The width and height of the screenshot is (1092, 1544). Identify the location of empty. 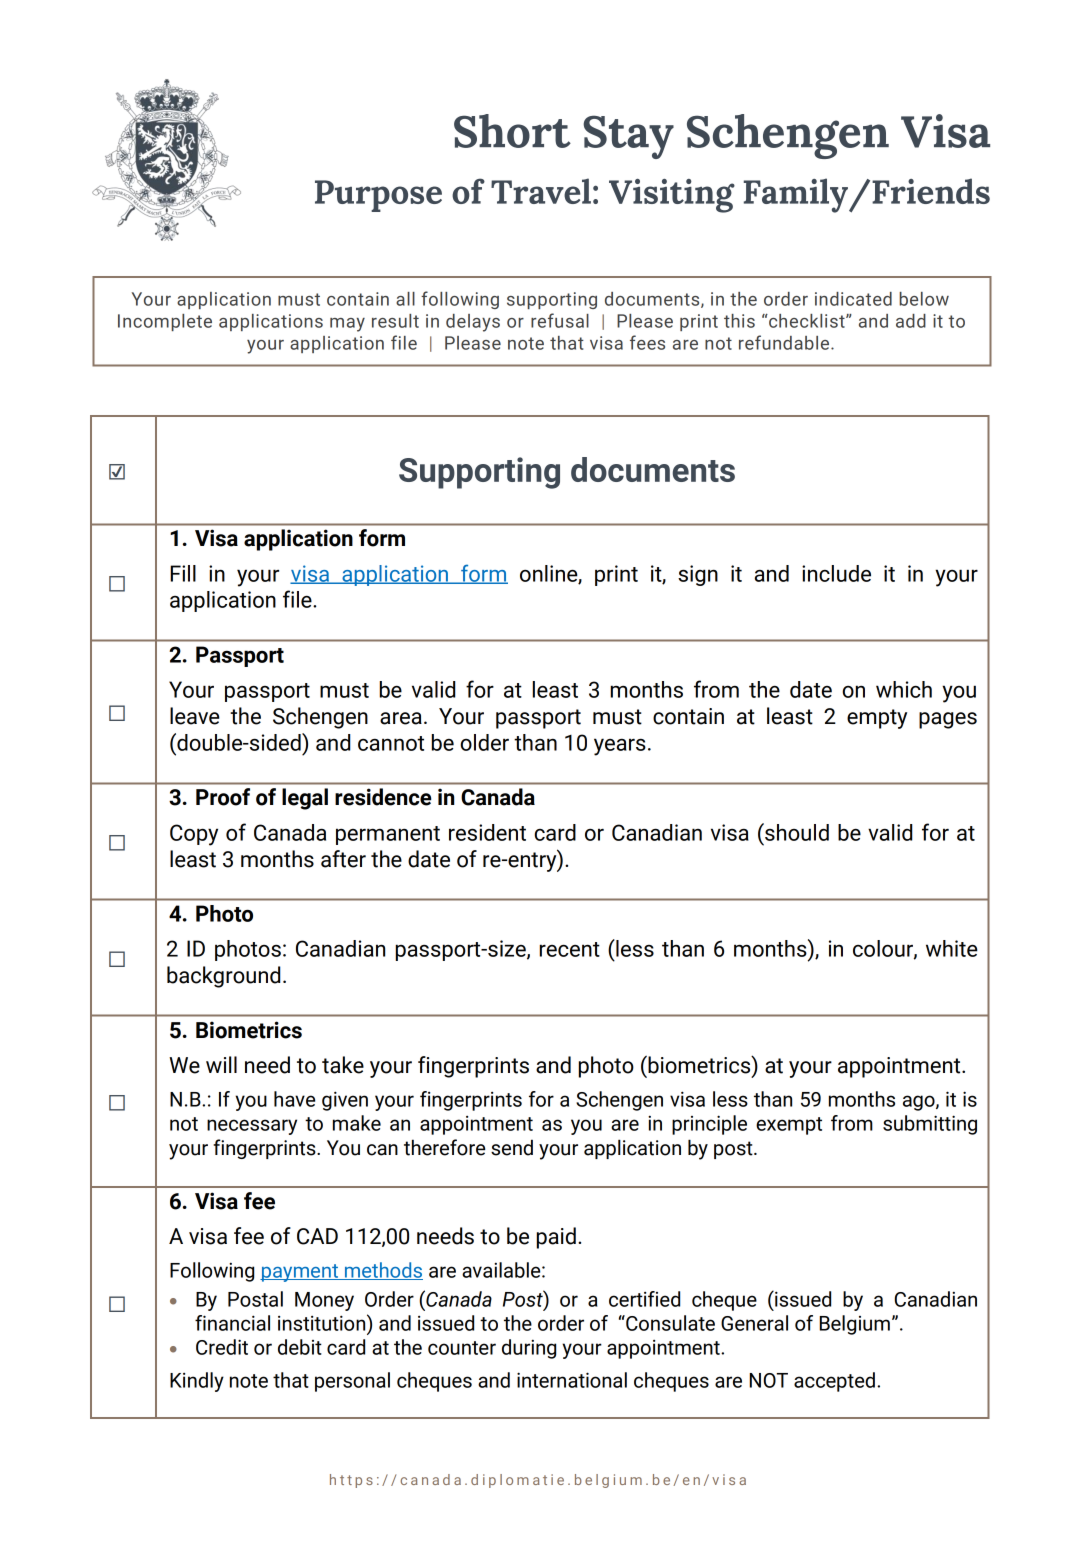
(877, 719).
